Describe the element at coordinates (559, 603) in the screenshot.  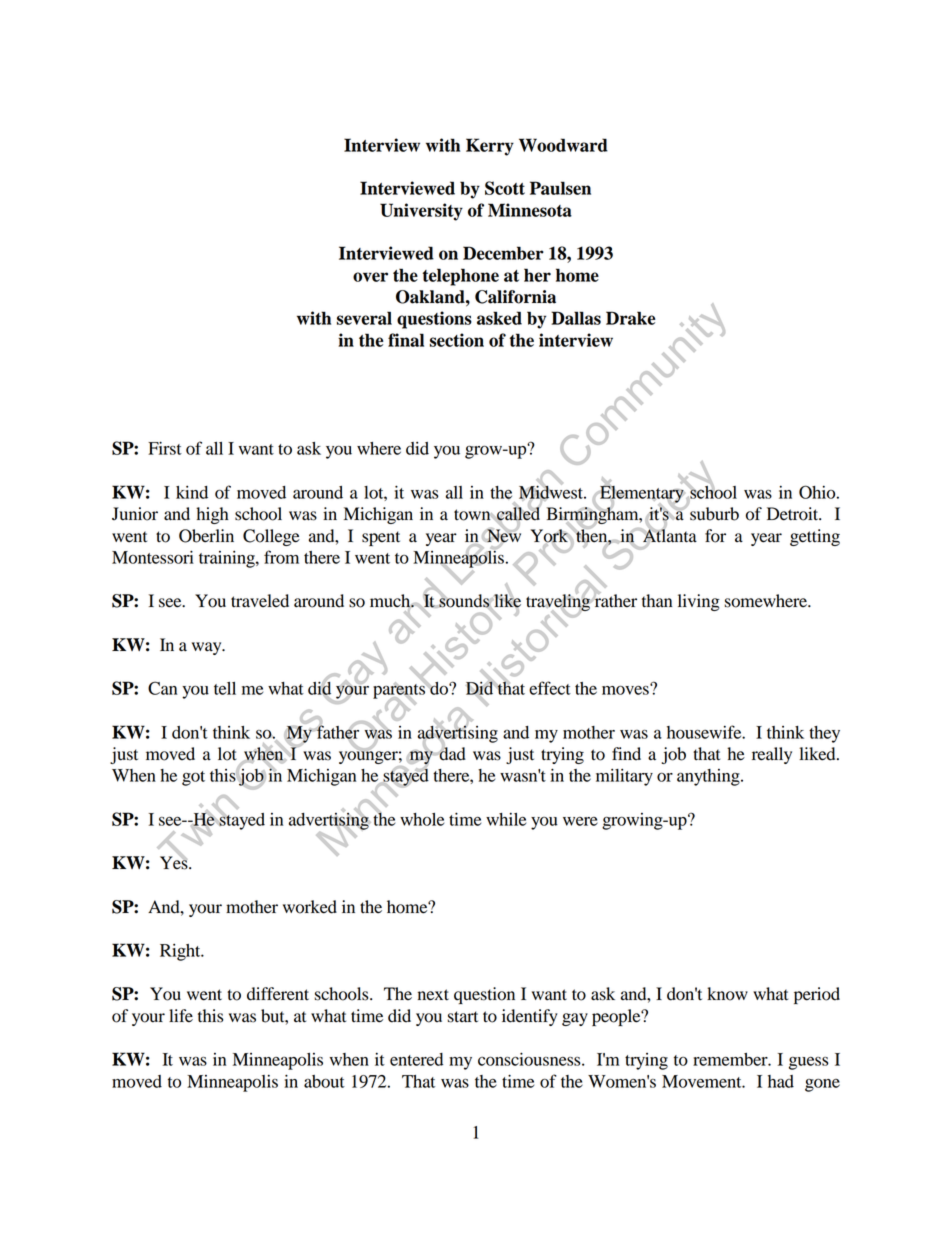
I see `traveling` at that location.
